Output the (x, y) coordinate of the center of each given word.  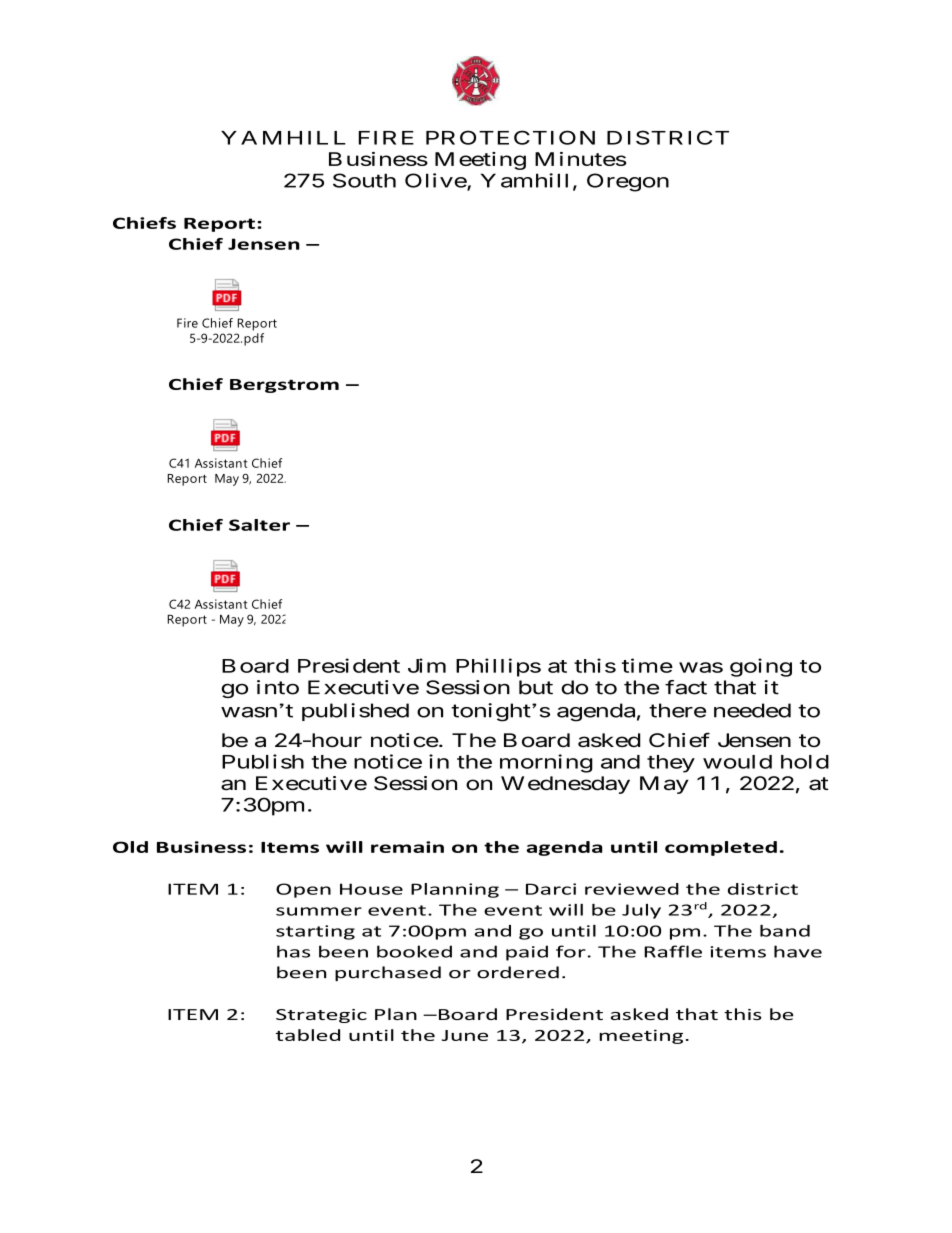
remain (407, 847)
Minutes (580, 159)
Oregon (628, 182)
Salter (259, 525)
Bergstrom (284, 386)
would (737, 762)
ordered (518, 972)
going (761, 667)
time (647, 665)
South (364, 180)
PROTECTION (510, 137)
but (536, 687)
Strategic (321, 1016)
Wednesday (565, 785)
